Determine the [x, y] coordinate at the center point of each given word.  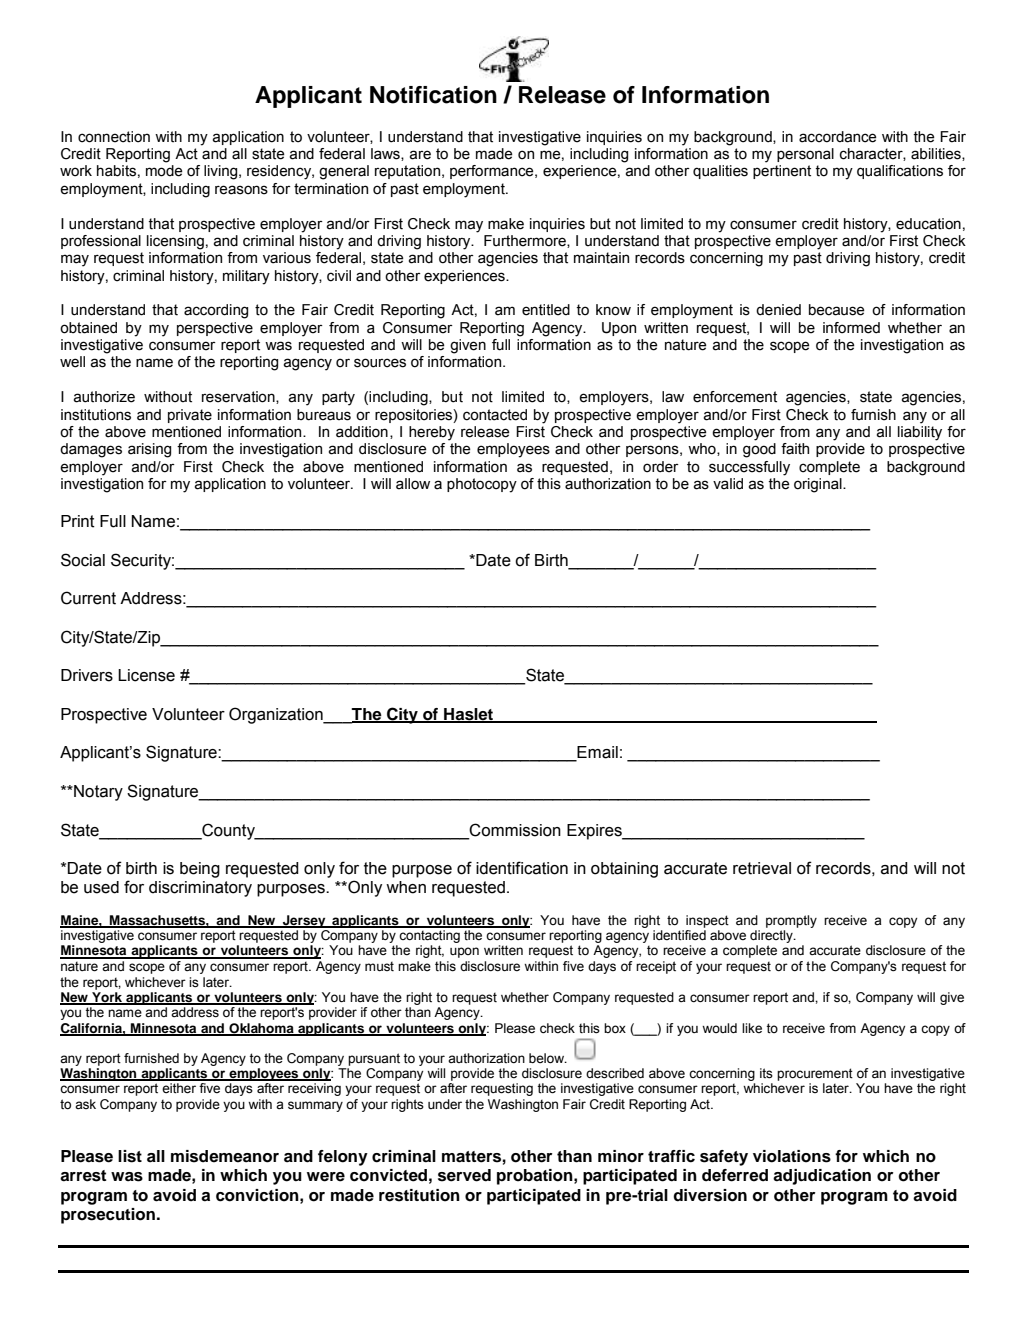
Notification [433, 95]
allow [413, 484]
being [200, 870]
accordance [838, 137]
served [464, 1175]
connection [114, 137]
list [130, 1156]
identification [522, 868]
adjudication [822, 1177]
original [819, 485]
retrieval [762, 868]
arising [149, 450]
